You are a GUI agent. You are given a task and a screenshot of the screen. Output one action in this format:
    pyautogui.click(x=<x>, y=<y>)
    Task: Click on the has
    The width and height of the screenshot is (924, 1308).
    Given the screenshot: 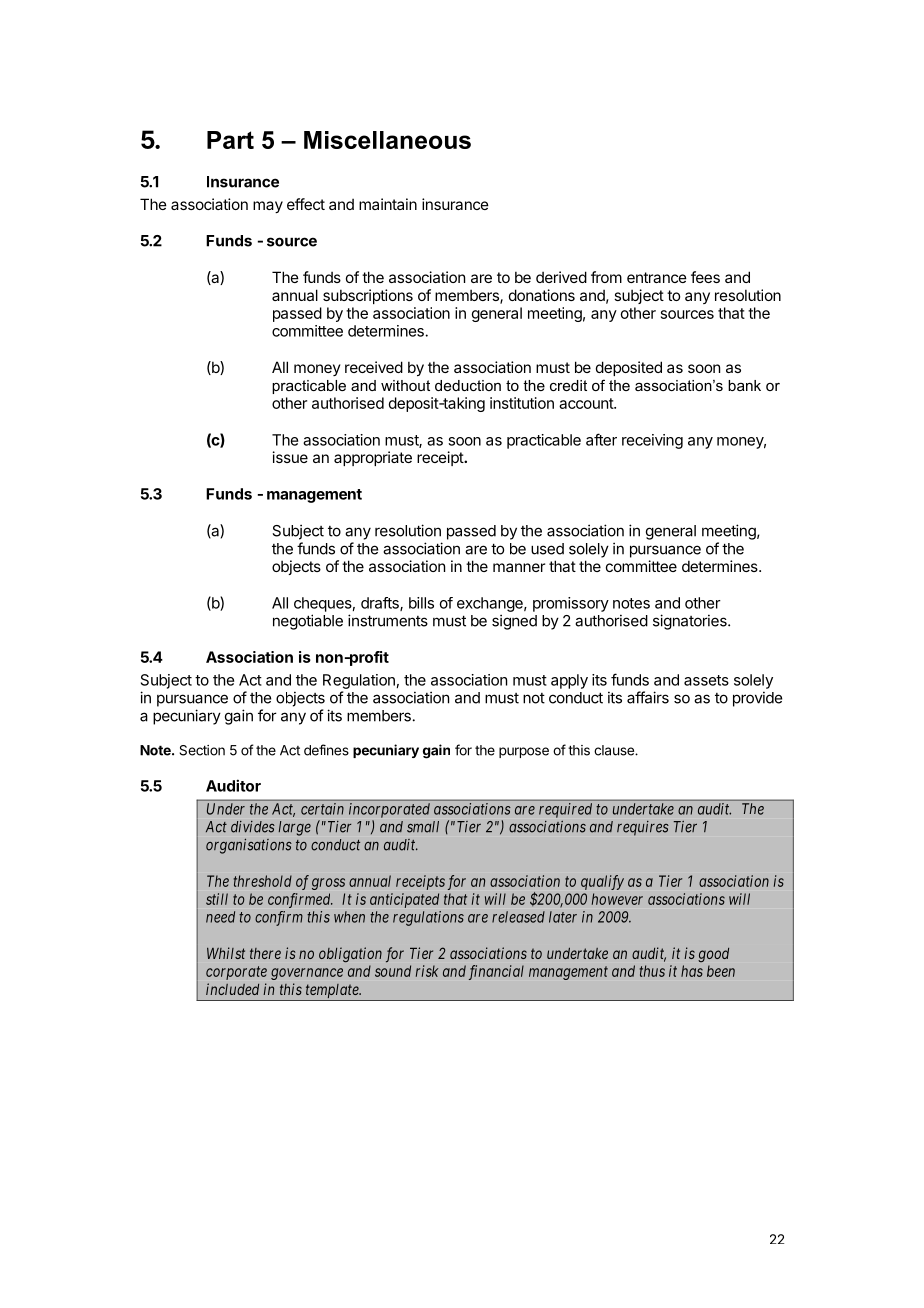 What is the action you would take?
    pyautogui.click(x=692, y=971)
